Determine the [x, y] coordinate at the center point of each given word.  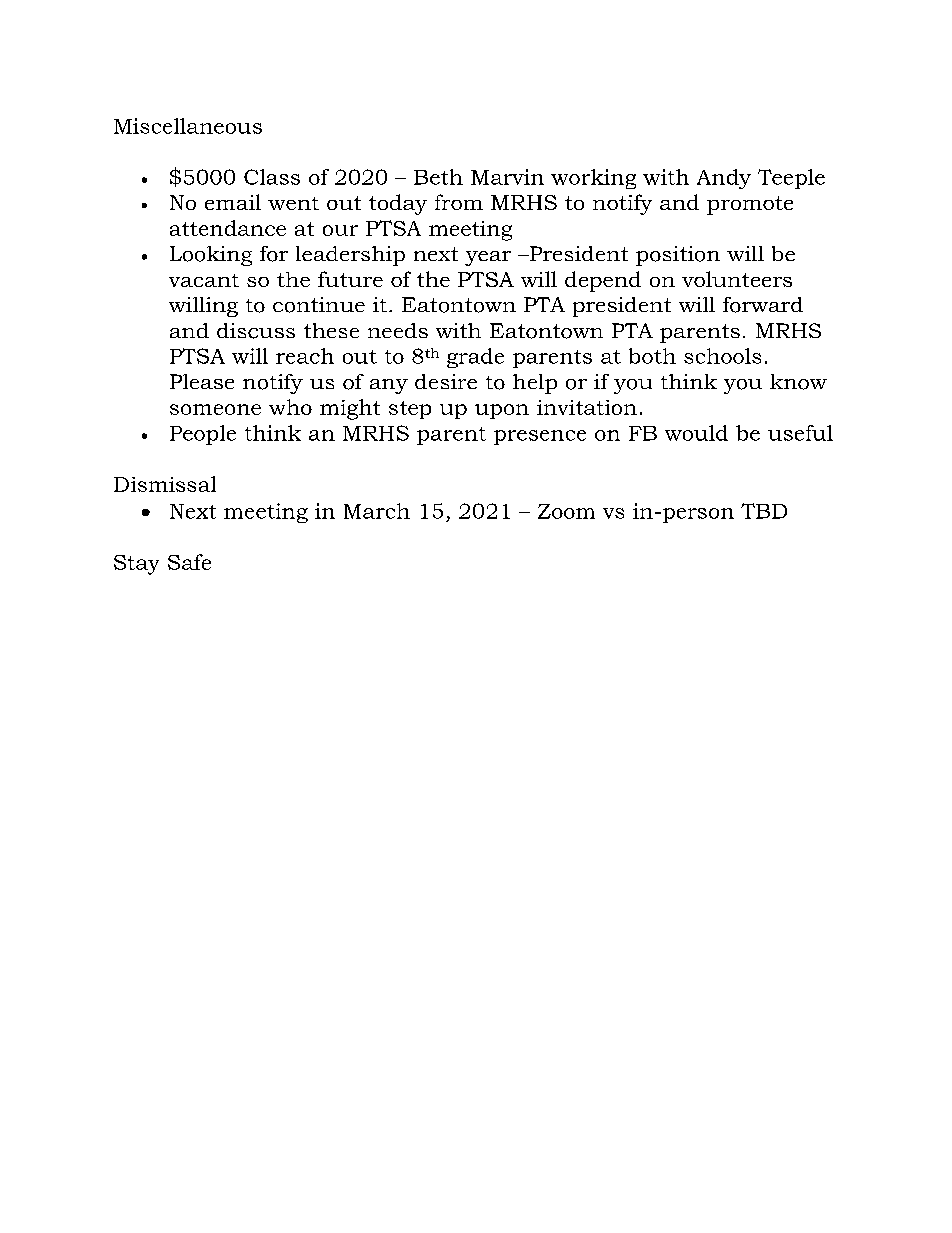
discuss [256, 331]
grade [475, 358]
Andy [724, 179]
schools [722, 356]
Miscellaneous [188, 126]
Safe [189, 562]
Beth [438, 177]
